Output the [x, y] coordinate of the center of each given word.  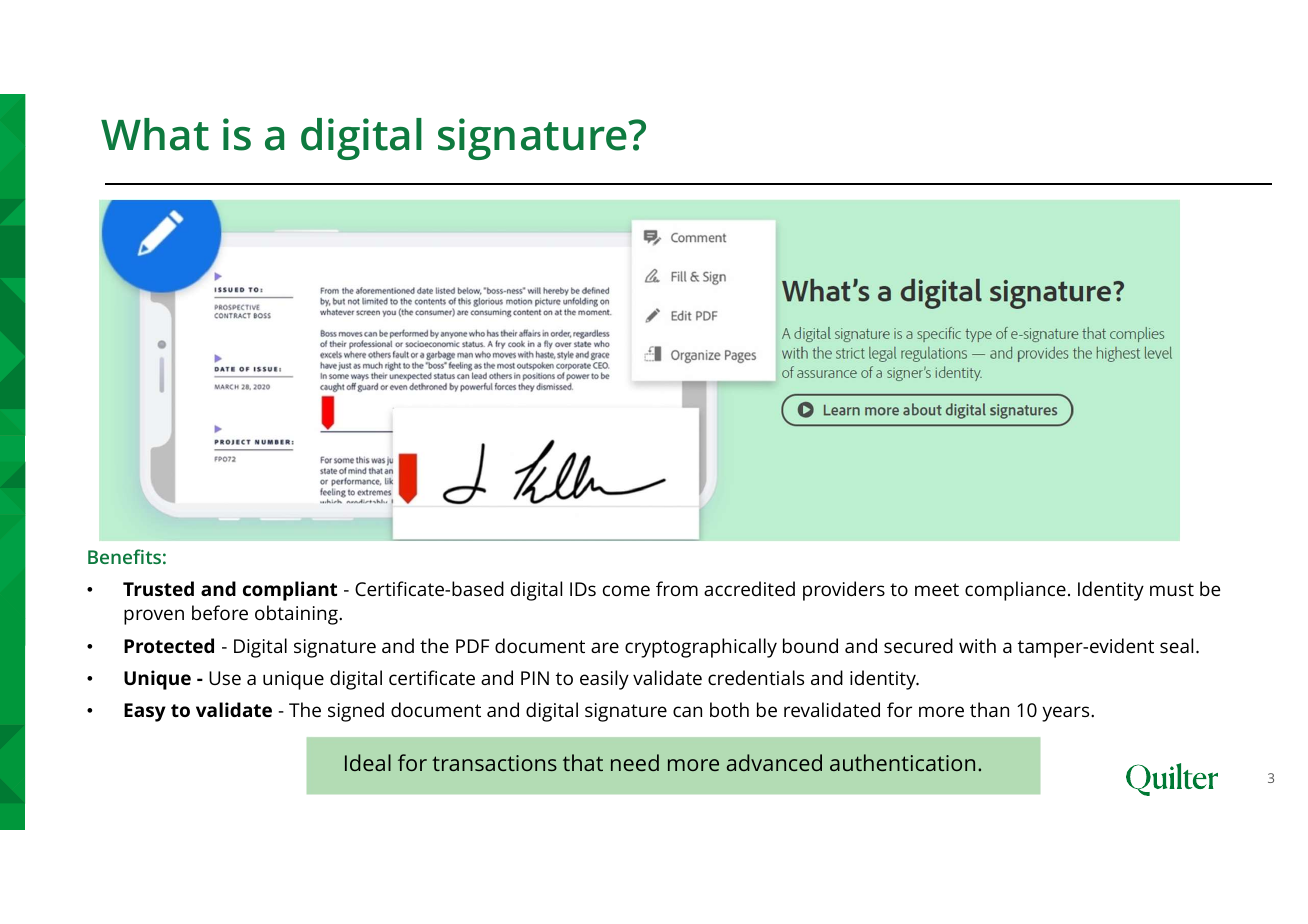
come [626, 590]
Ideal [368, 762]
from [677, 588]
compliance [1015, 591]
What [155, 134]
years [1067, 714]
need [635, 762]
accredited [749, 588]
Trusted [158, 588]
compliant [290, 591]
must [1172, 589]
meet [937, 589]
